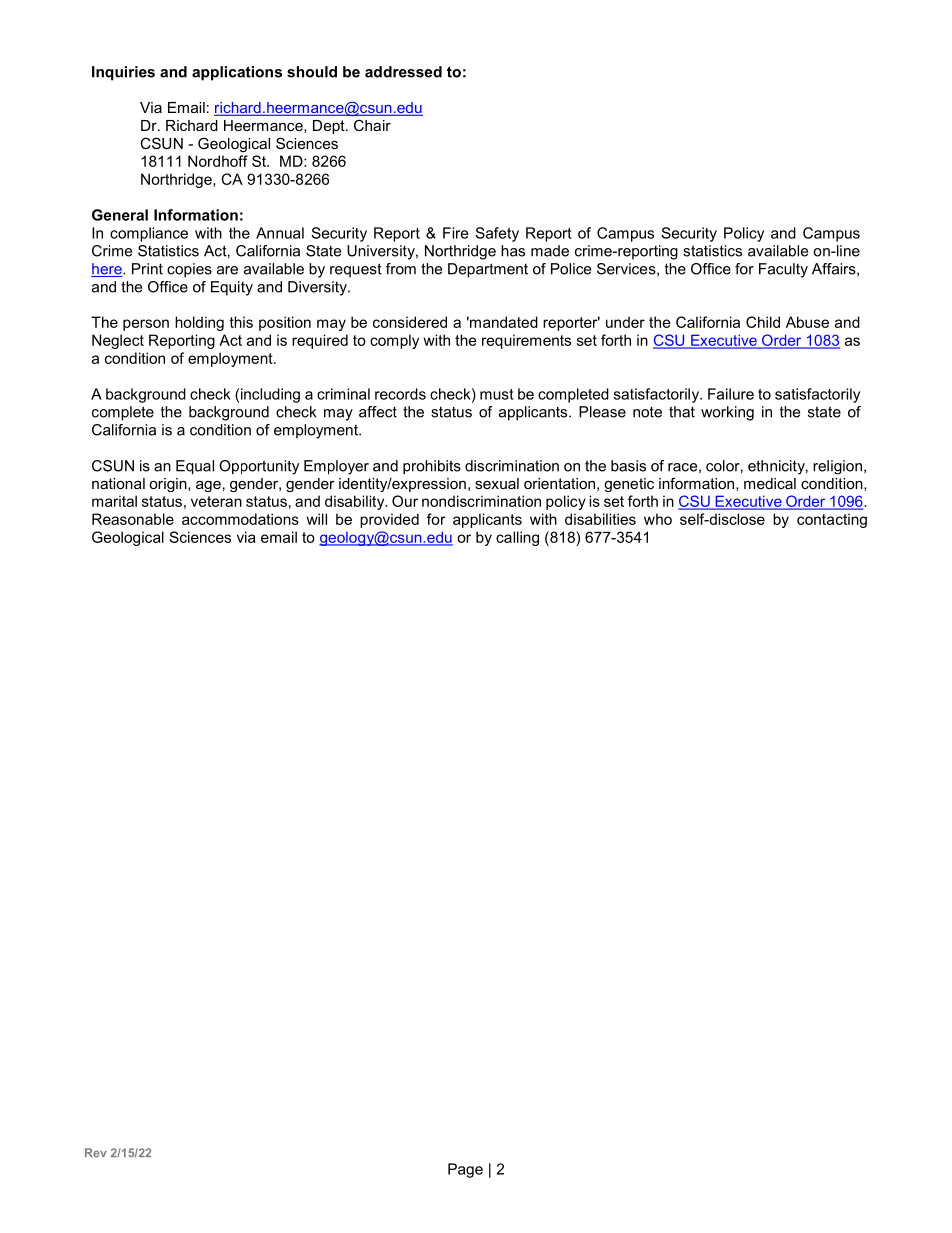  Describe the element at coordinates (465, 1170) in the screenshot. I see `Page` at that location.
